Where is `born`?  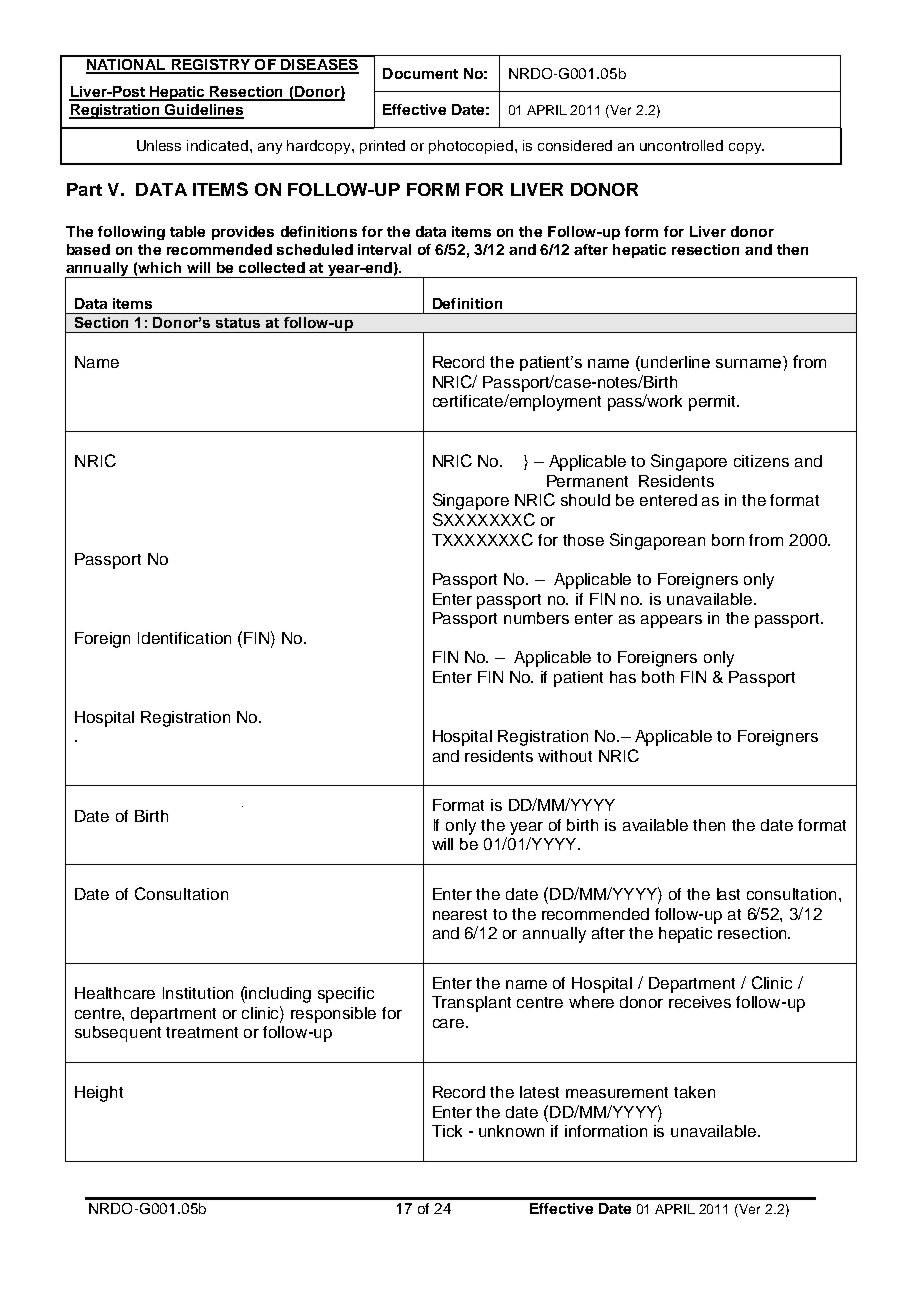
born is located at coordinates (728, 540).
